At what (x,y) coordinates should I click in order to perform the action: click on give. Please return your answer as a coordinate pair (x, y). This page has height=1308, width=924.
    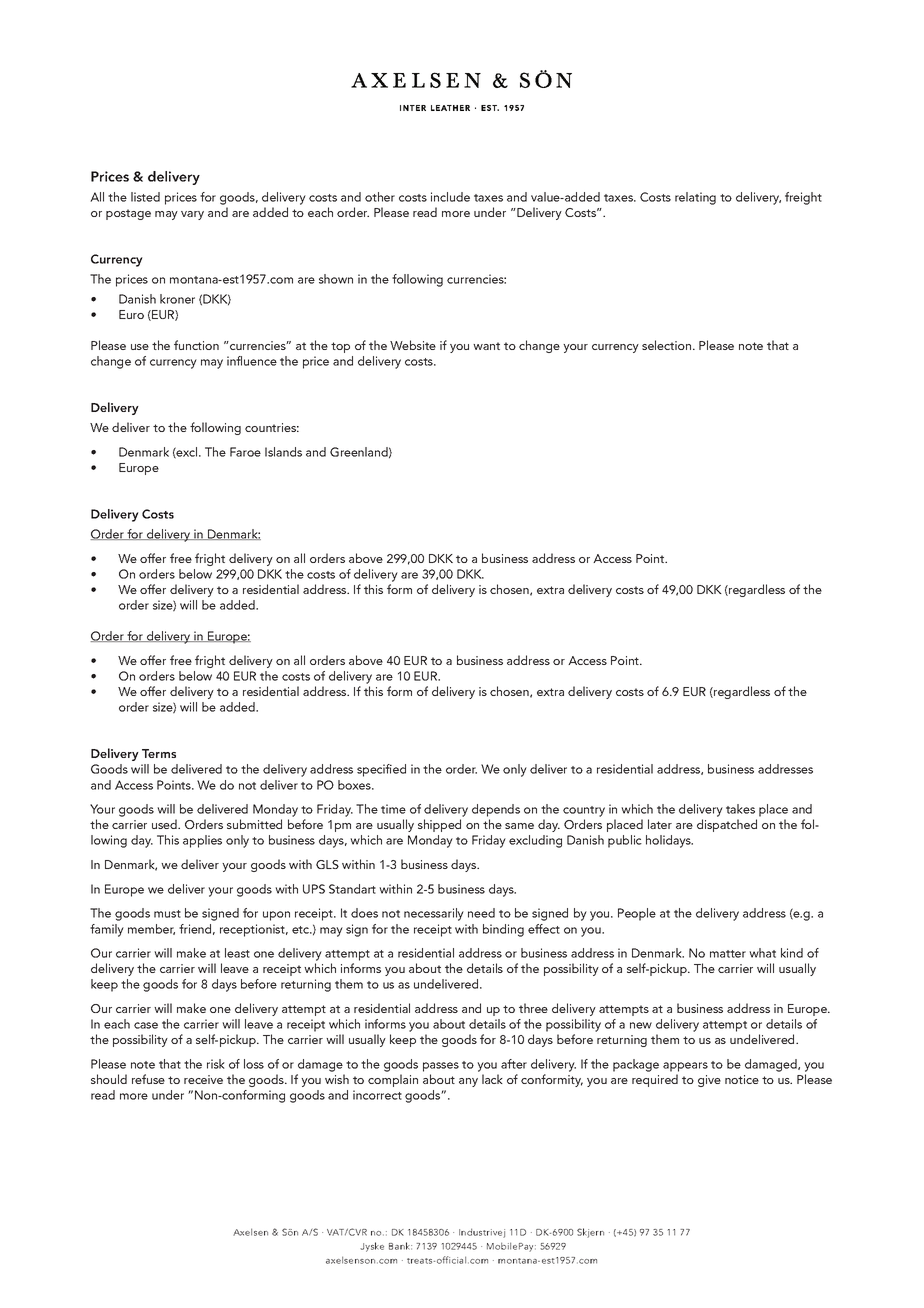
    Looking at the image, I should click on (709, 1081).
